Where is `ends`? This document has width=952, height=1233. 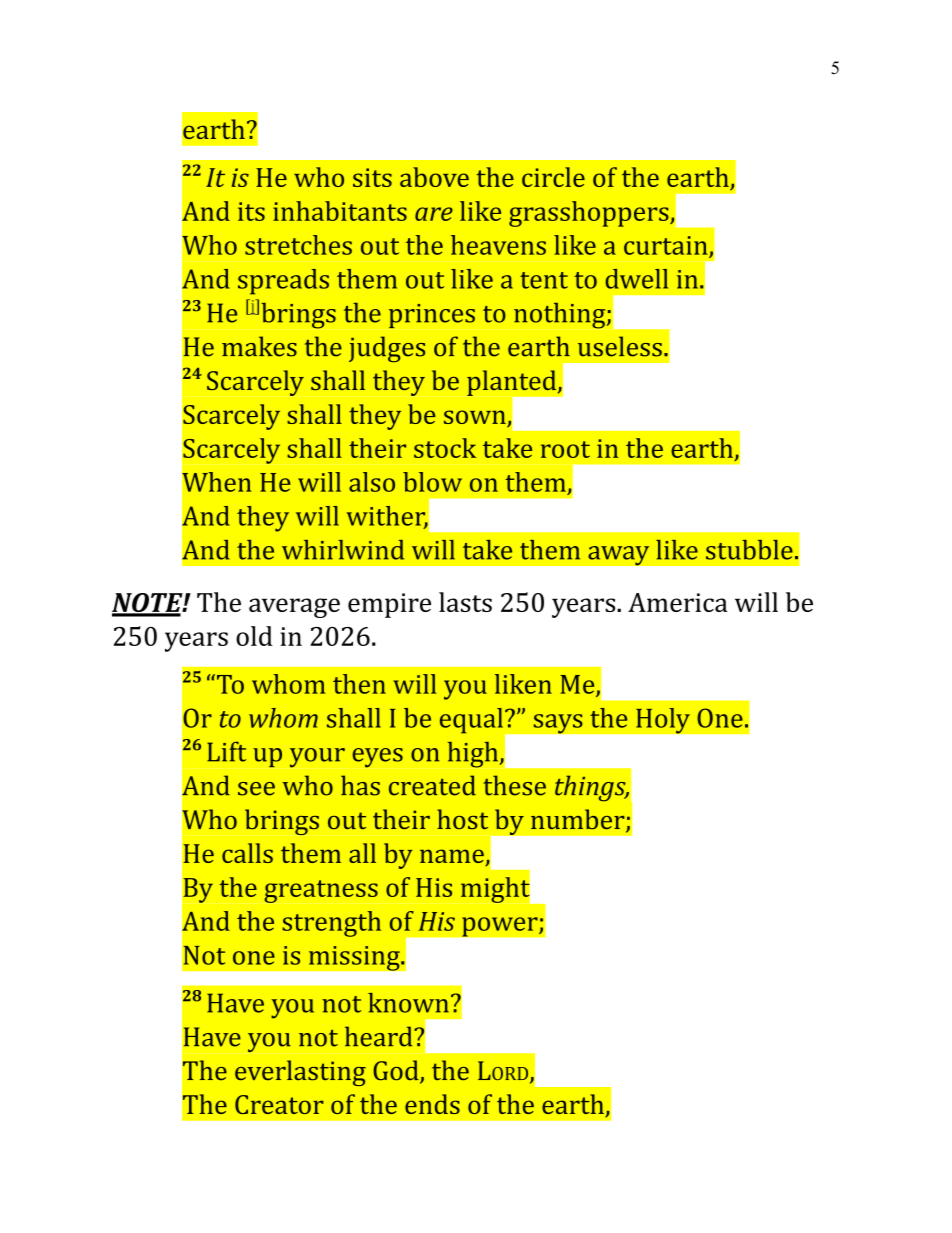 ends is located at coordinates (432, 1104).
